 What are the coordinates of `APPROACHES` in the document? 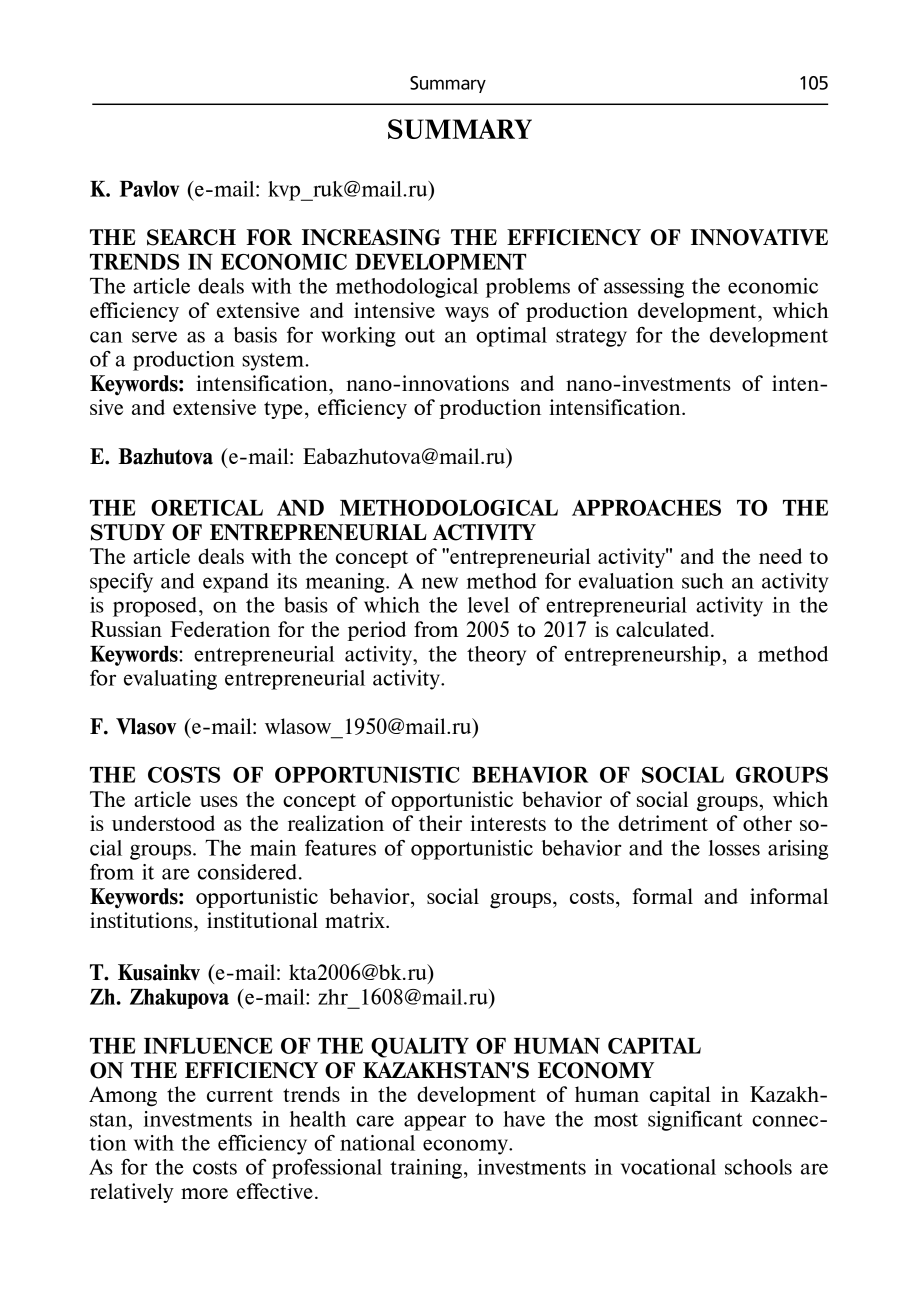 It's located at (646, 508).
